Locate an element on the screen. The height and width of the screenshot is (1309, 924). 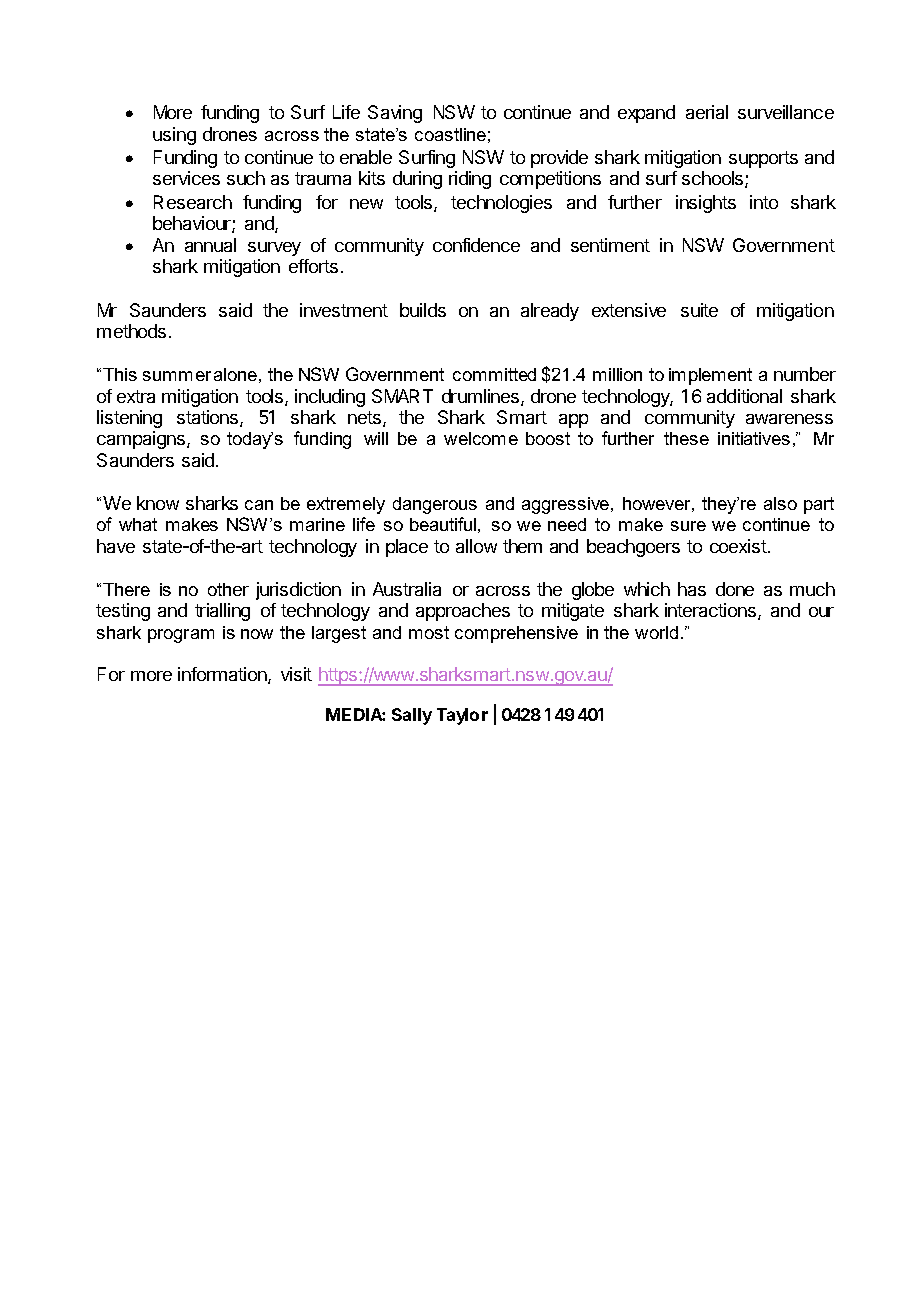
welcome is located at coordinates (481, 438).
